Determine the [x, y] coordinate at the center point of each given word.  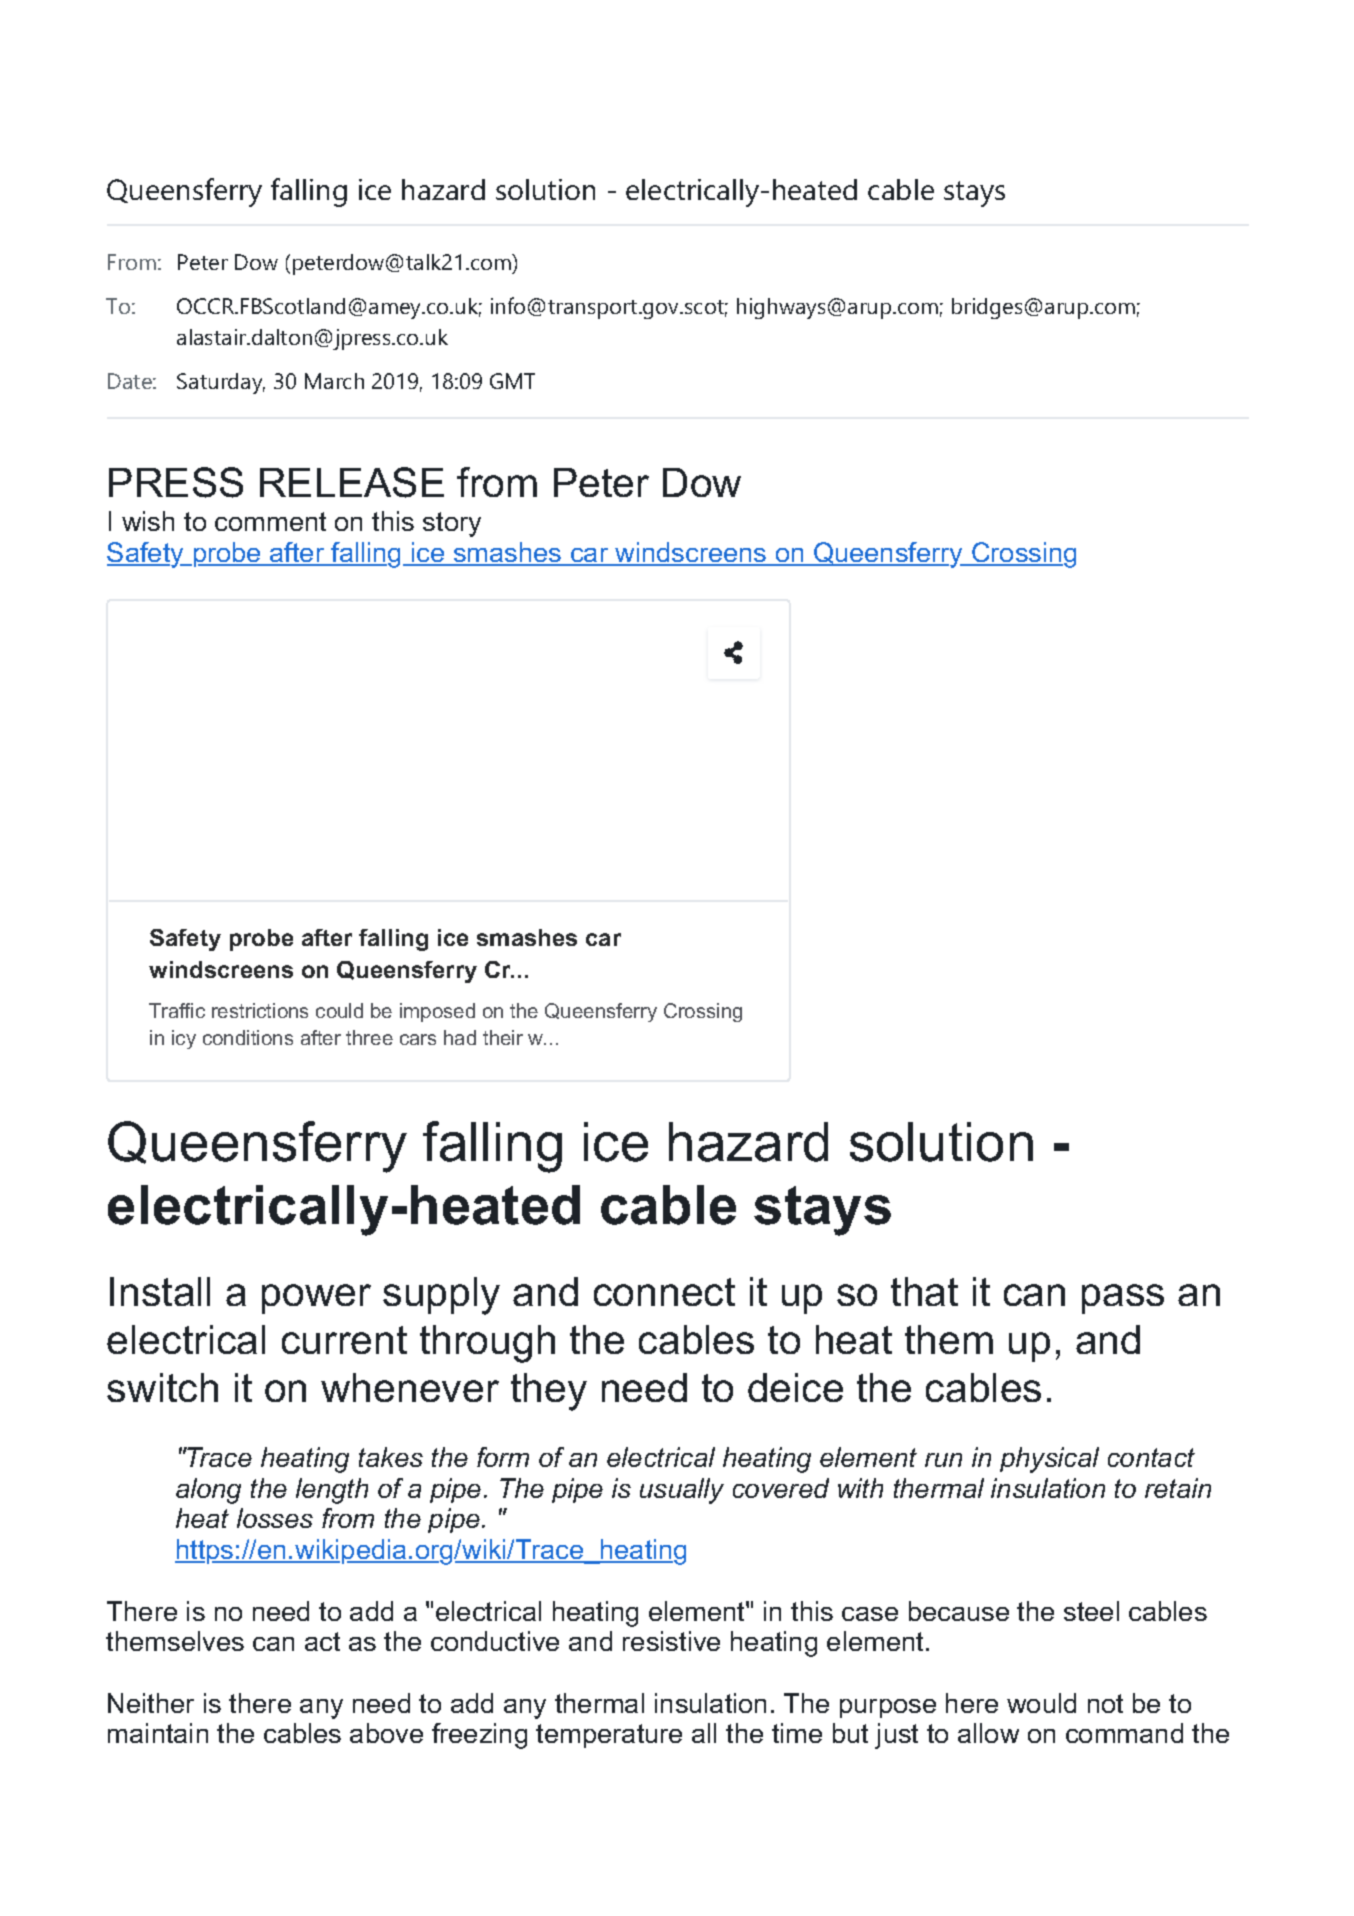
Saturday [221, 383]
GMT [512, 381]
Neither [151, 1703]
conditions [248, 1037]
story [452, 524]
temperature [609, 1736]
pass [1123, 1299]
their [503, 1037]
